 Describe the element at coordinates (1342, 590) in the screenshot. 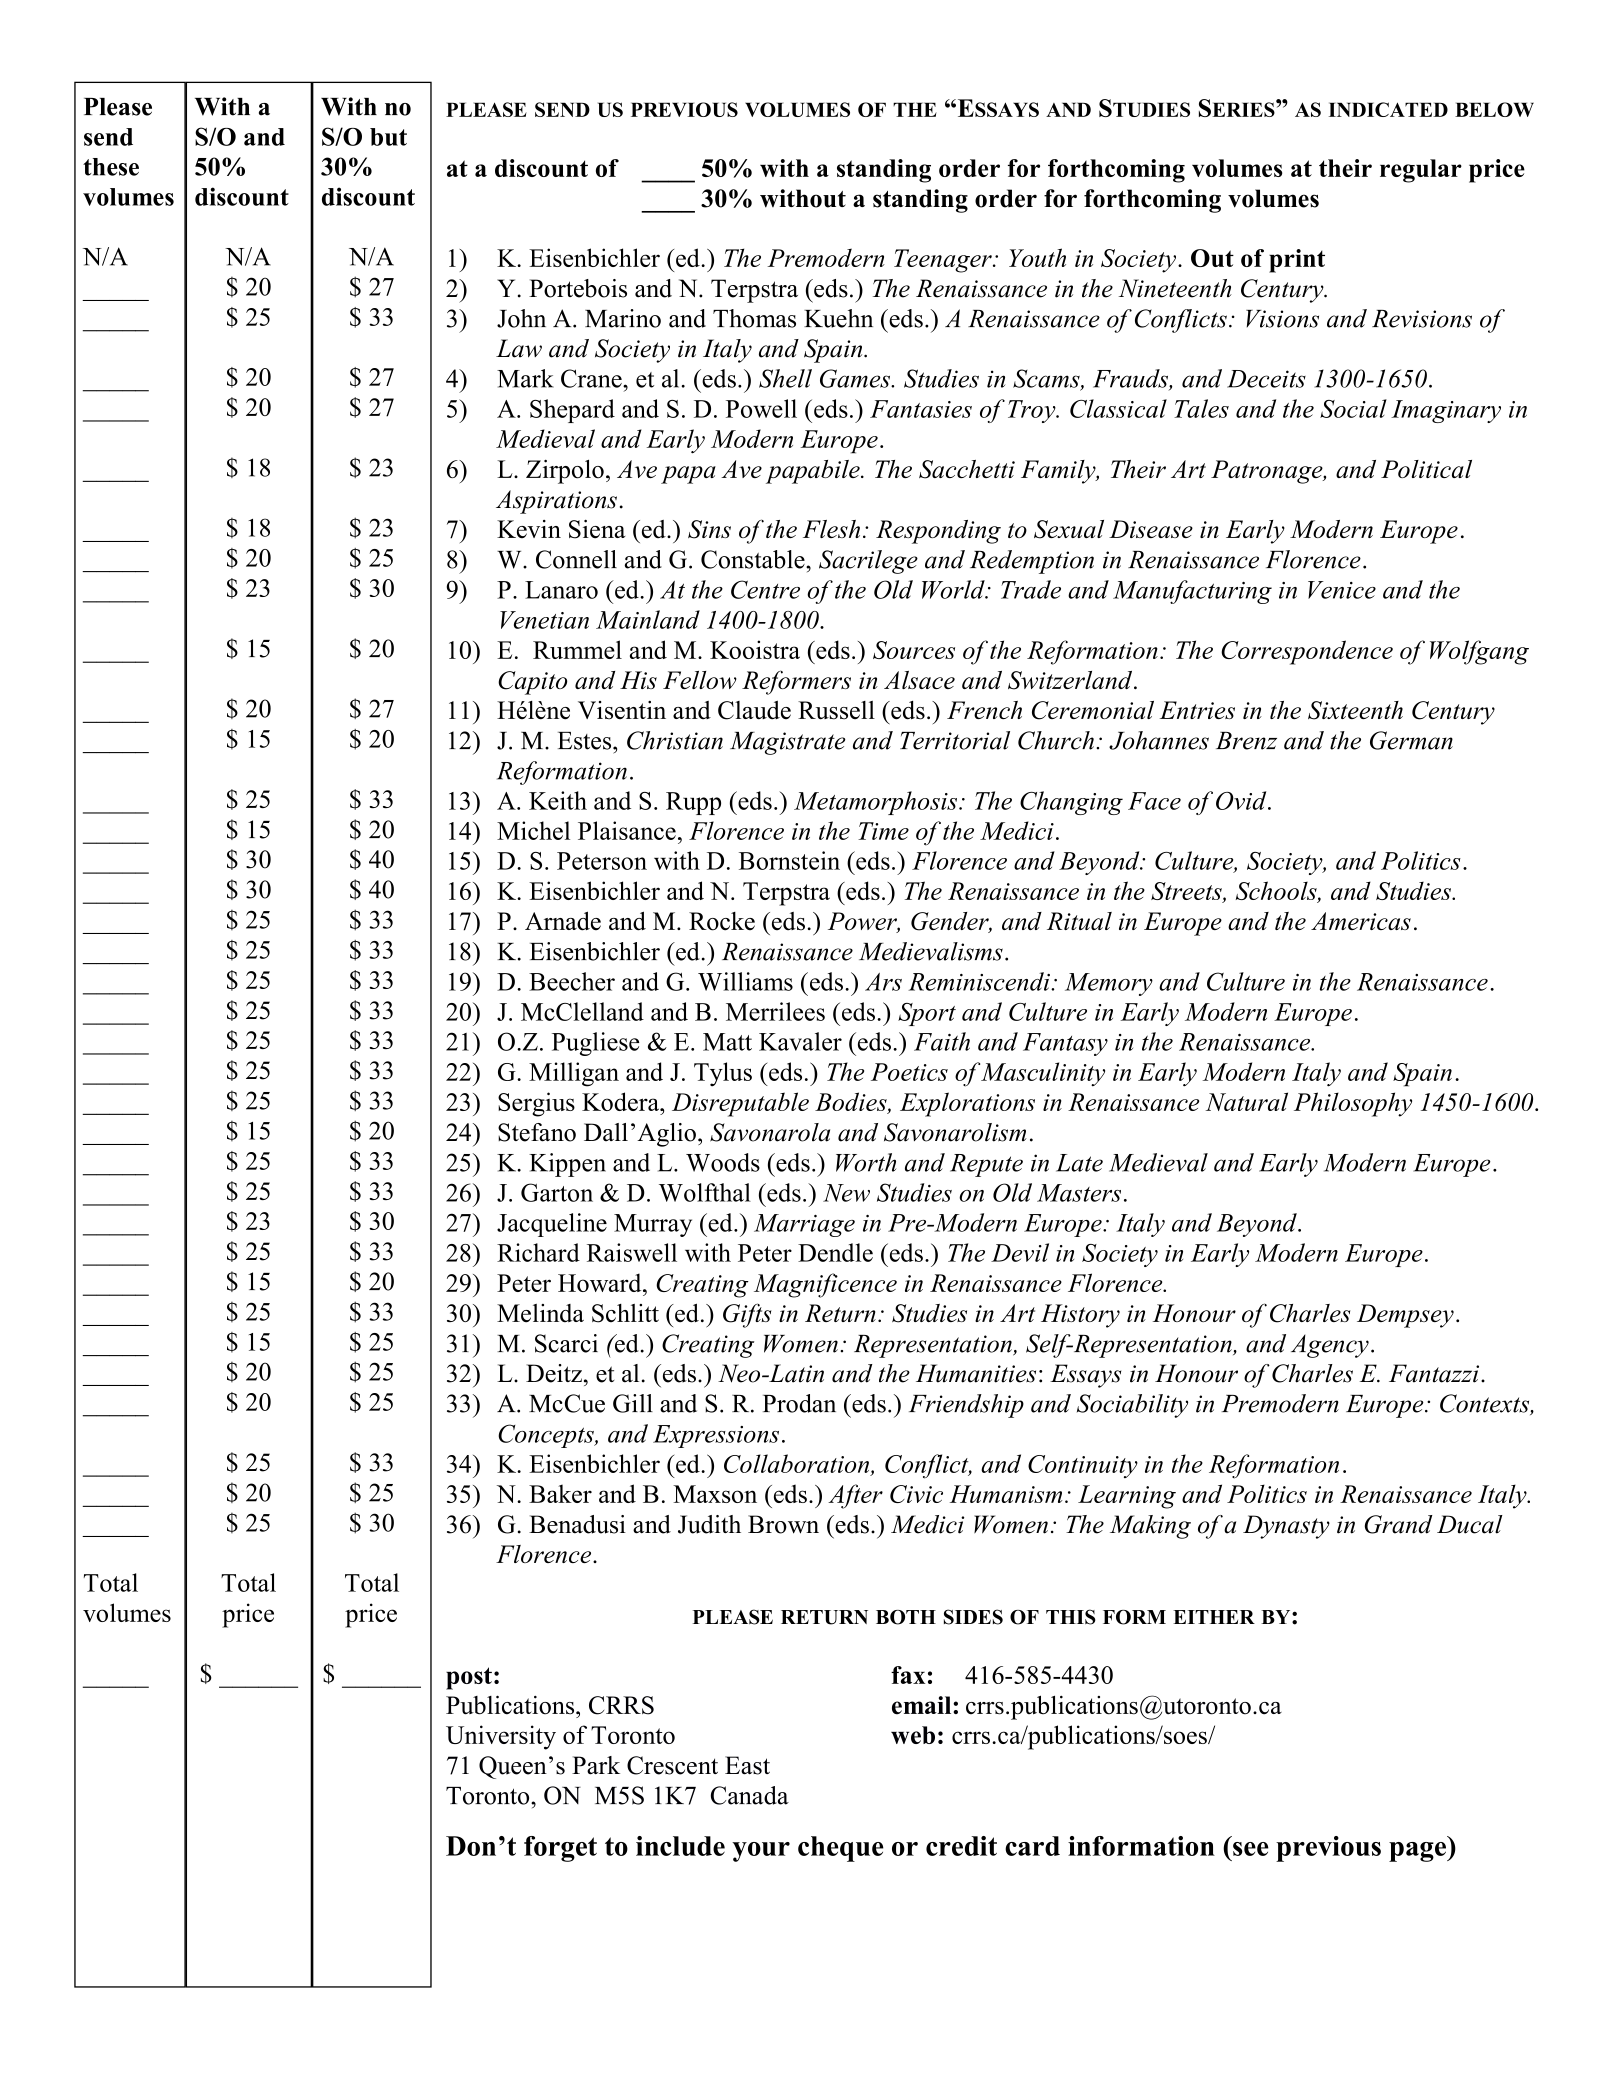

I see `Venice` at that location.
